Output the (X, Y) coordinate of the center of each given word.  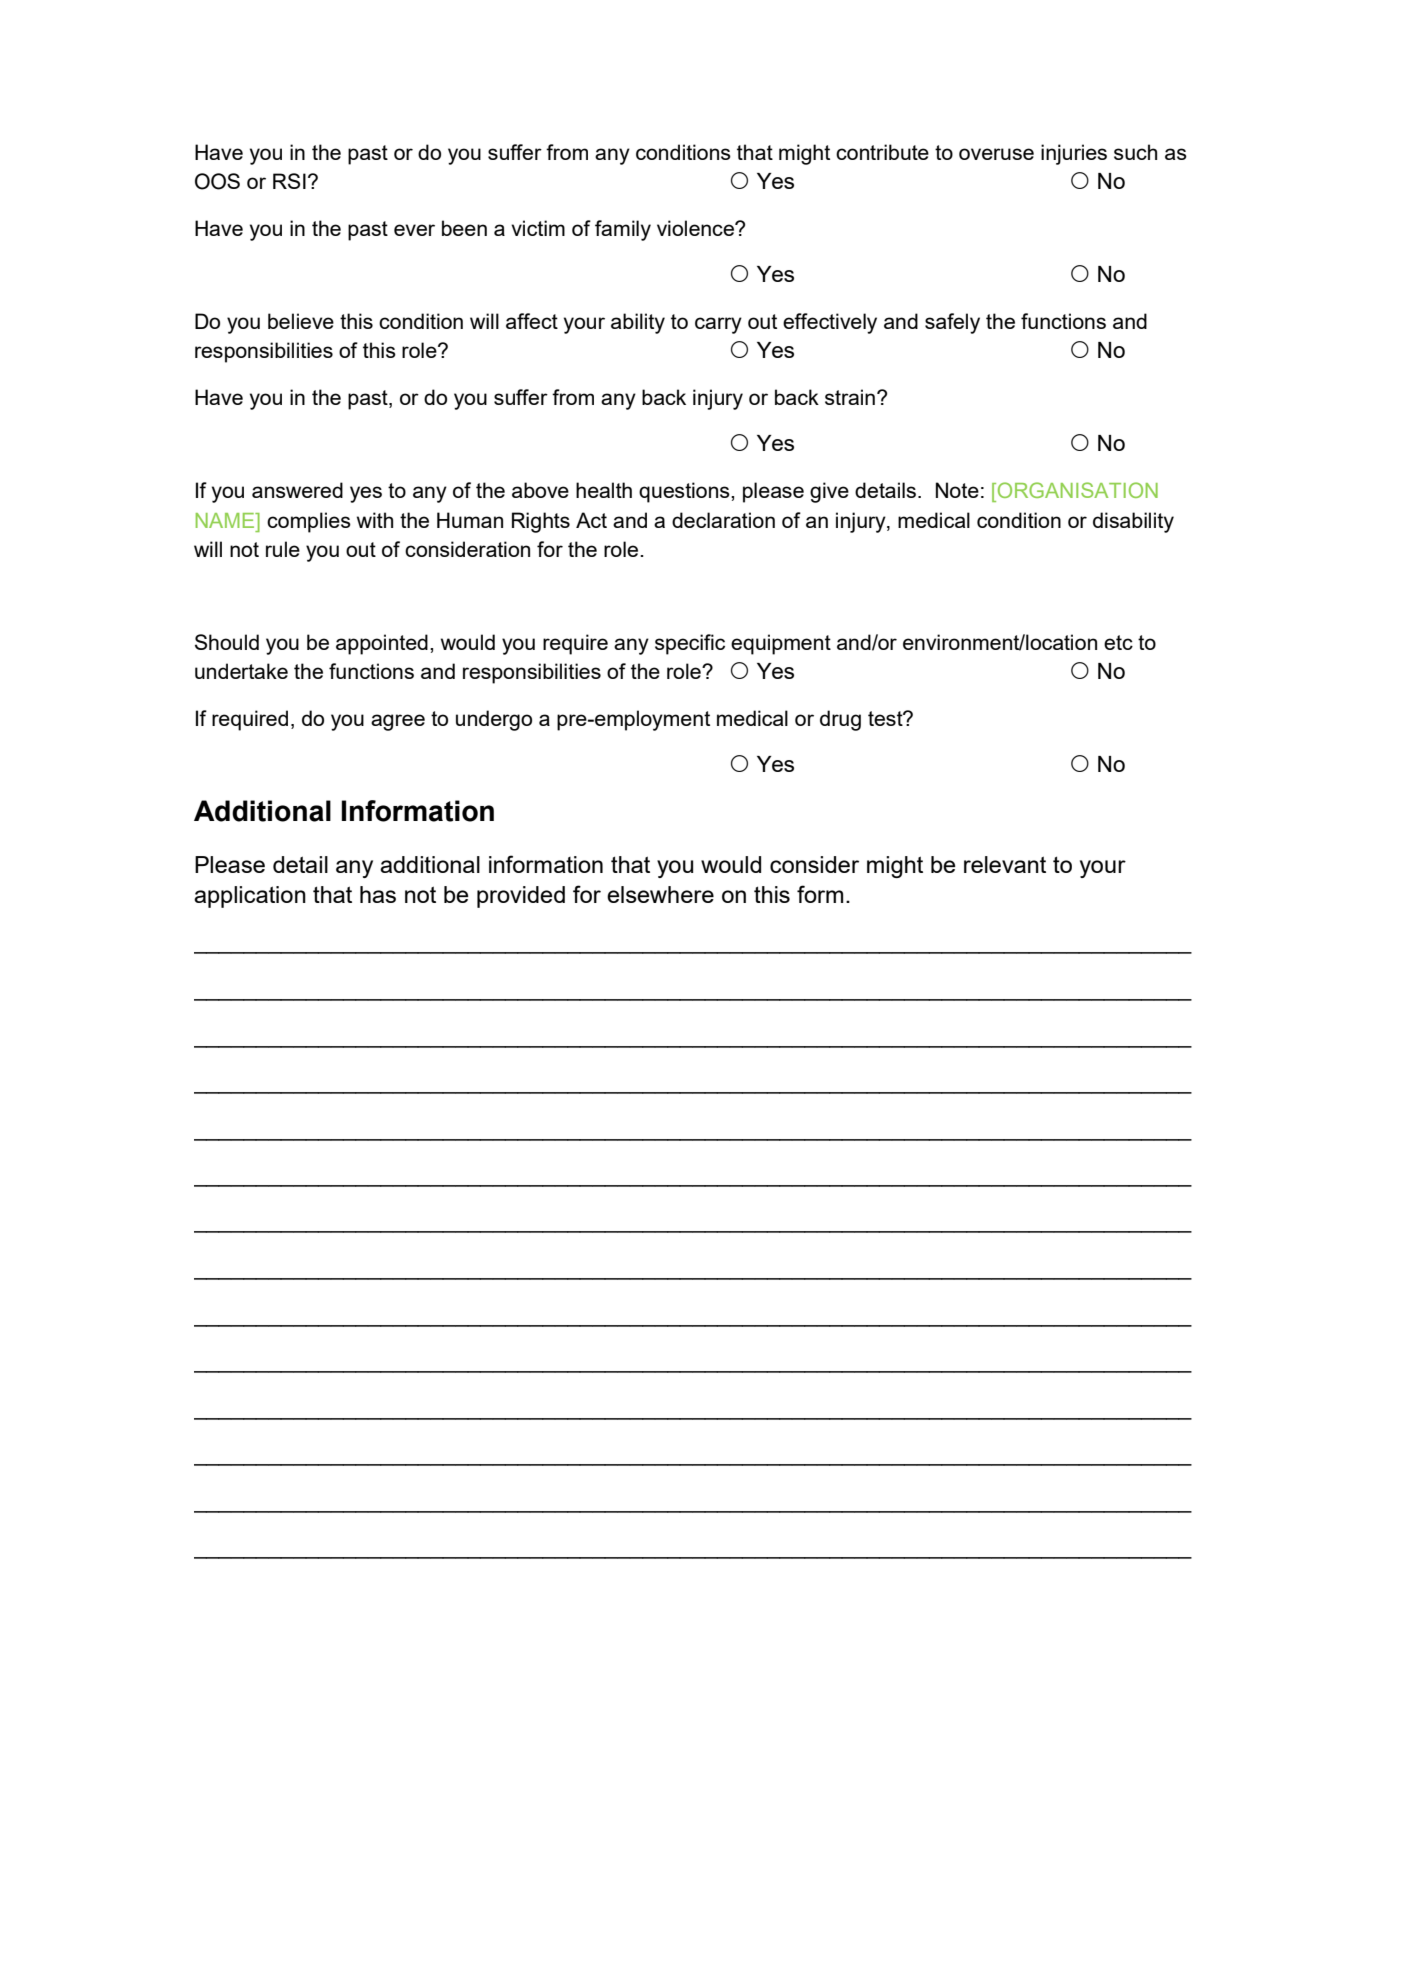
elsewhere (660, 894)
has (378, 894)
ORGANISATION (1076, 490)
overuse (996, 154)
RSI (289, 181)
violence (696, 228)
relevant (1005, 864)
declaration (723, 520)
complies (309, 522)
